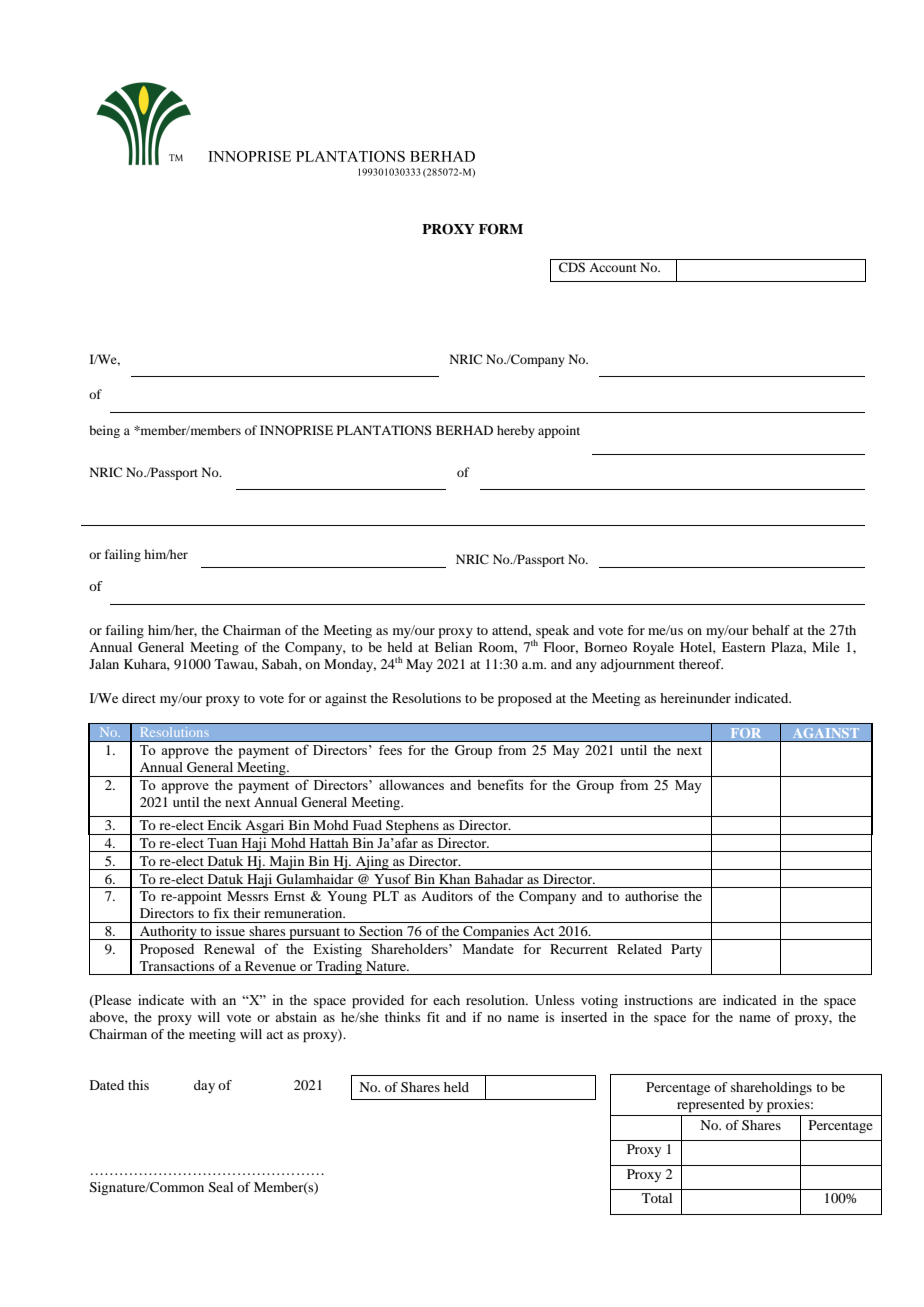 The image size is (924, 1307). Describe the element at coordinates (104, 431) in the page. I see `being` at that location.
